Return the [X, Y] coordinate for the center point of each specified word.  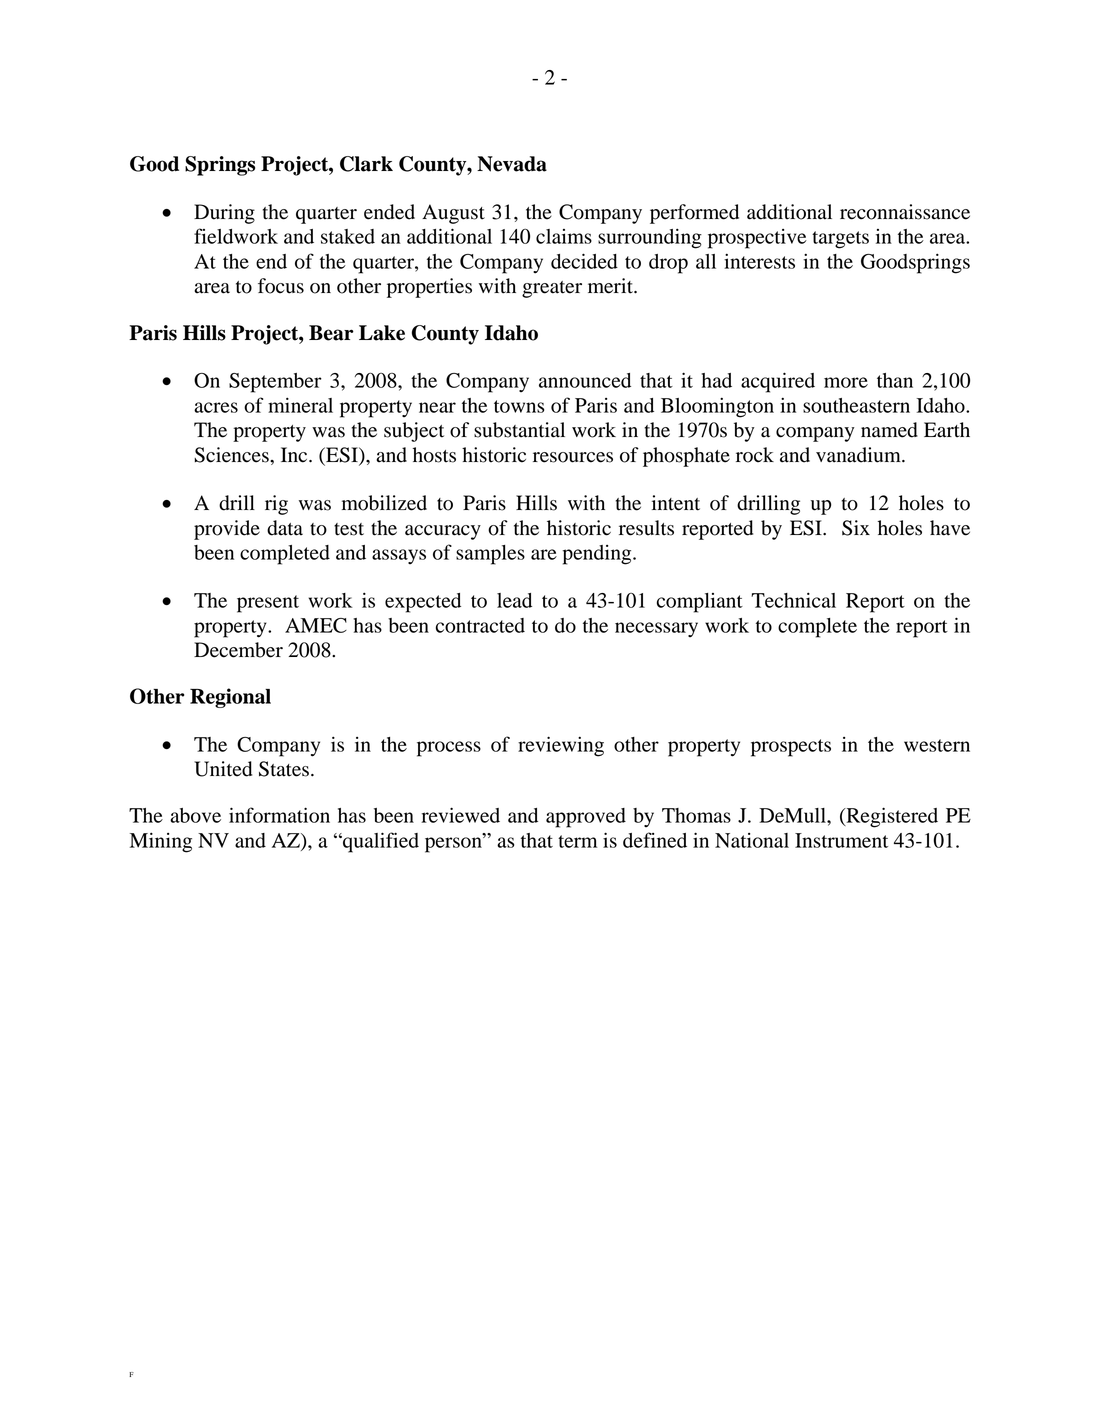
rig [276, 505]
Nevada [512, 164]
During [224, 214]
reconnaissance [905, 212]
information [279, 815]
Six [856, 528]
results [646, 528]
